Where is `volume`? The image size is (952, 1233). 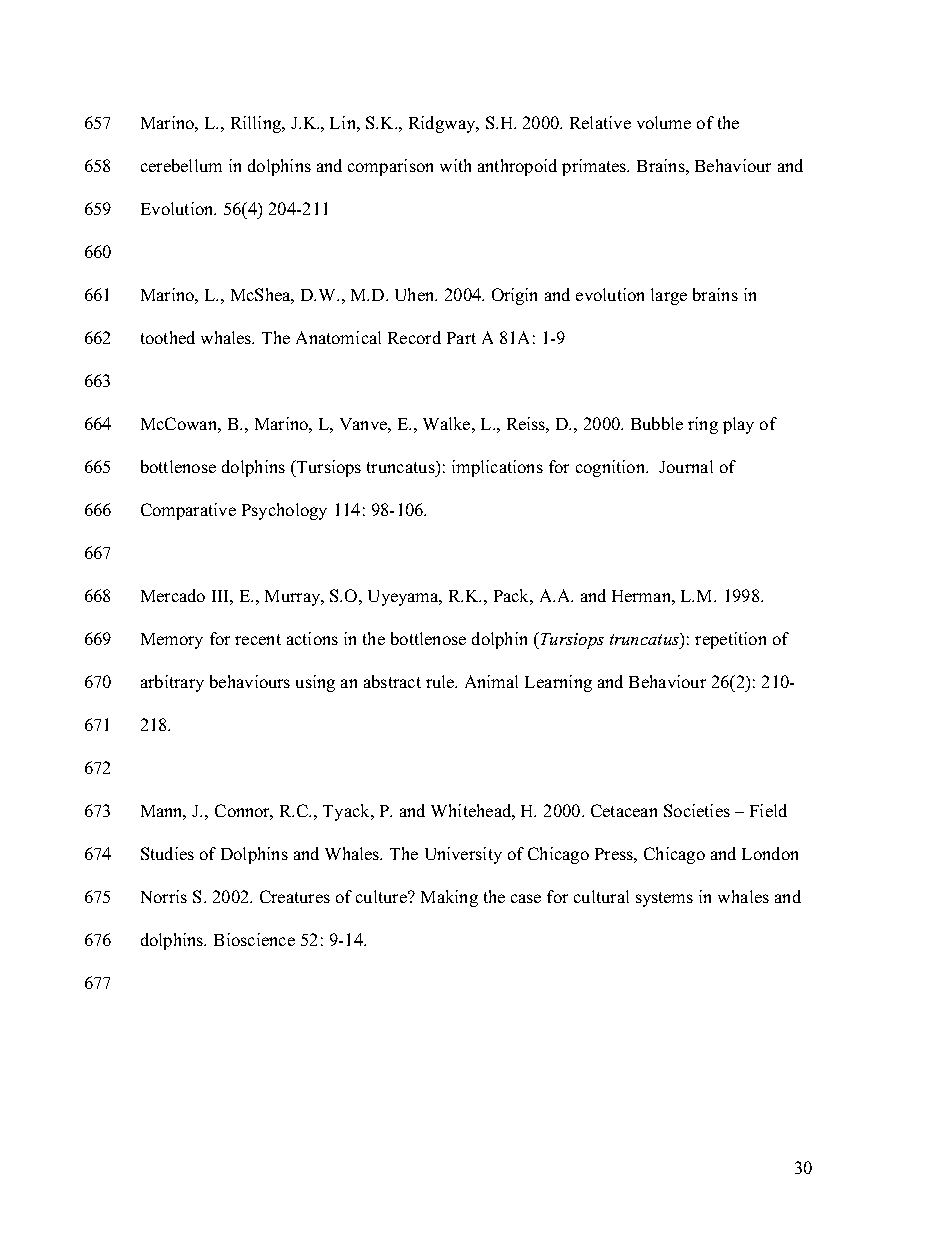 volume is located at coordinates (664, 122).
